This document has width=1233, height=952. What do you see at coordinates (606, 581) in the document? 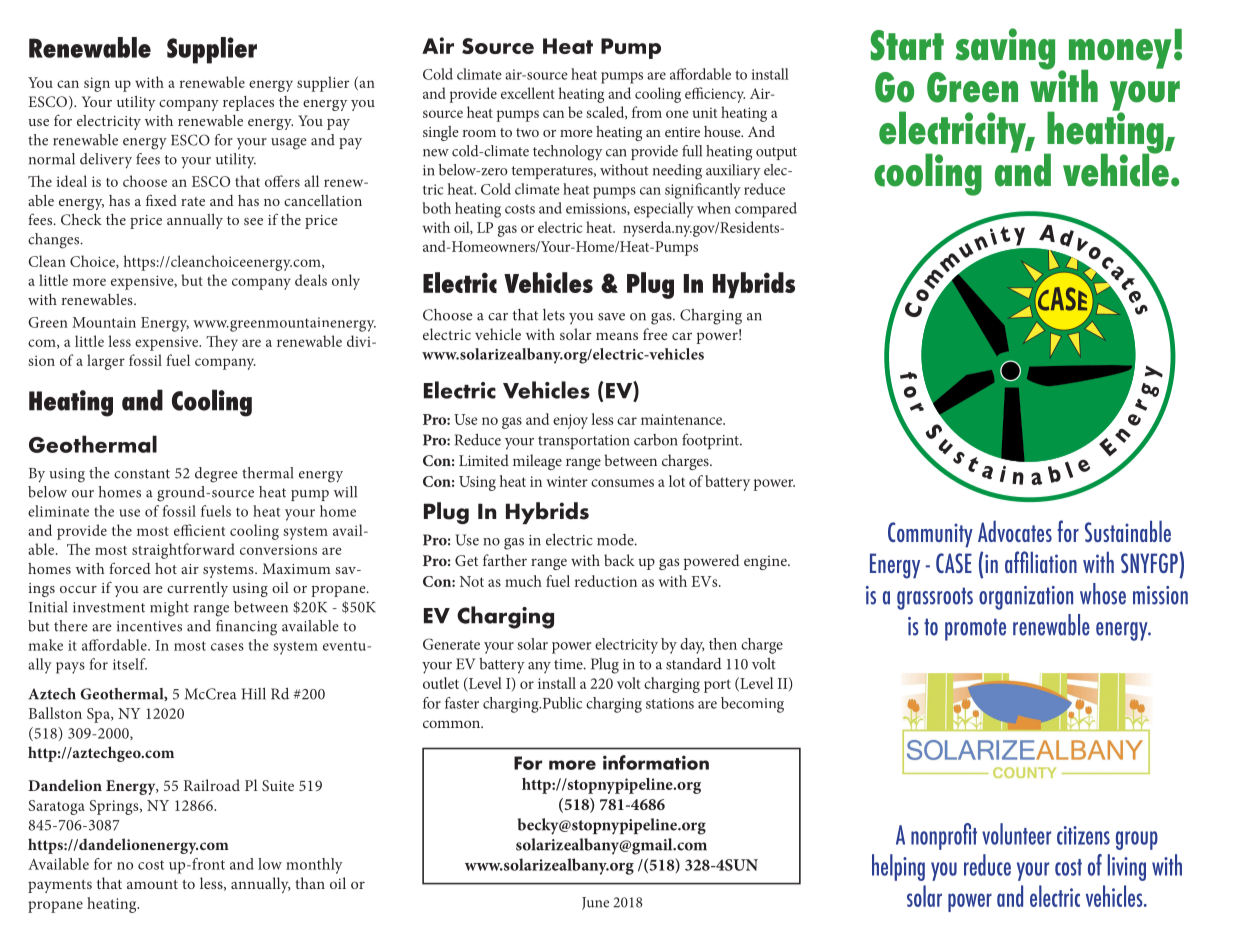
I see `reduction` at bounding box center [606, 581].
